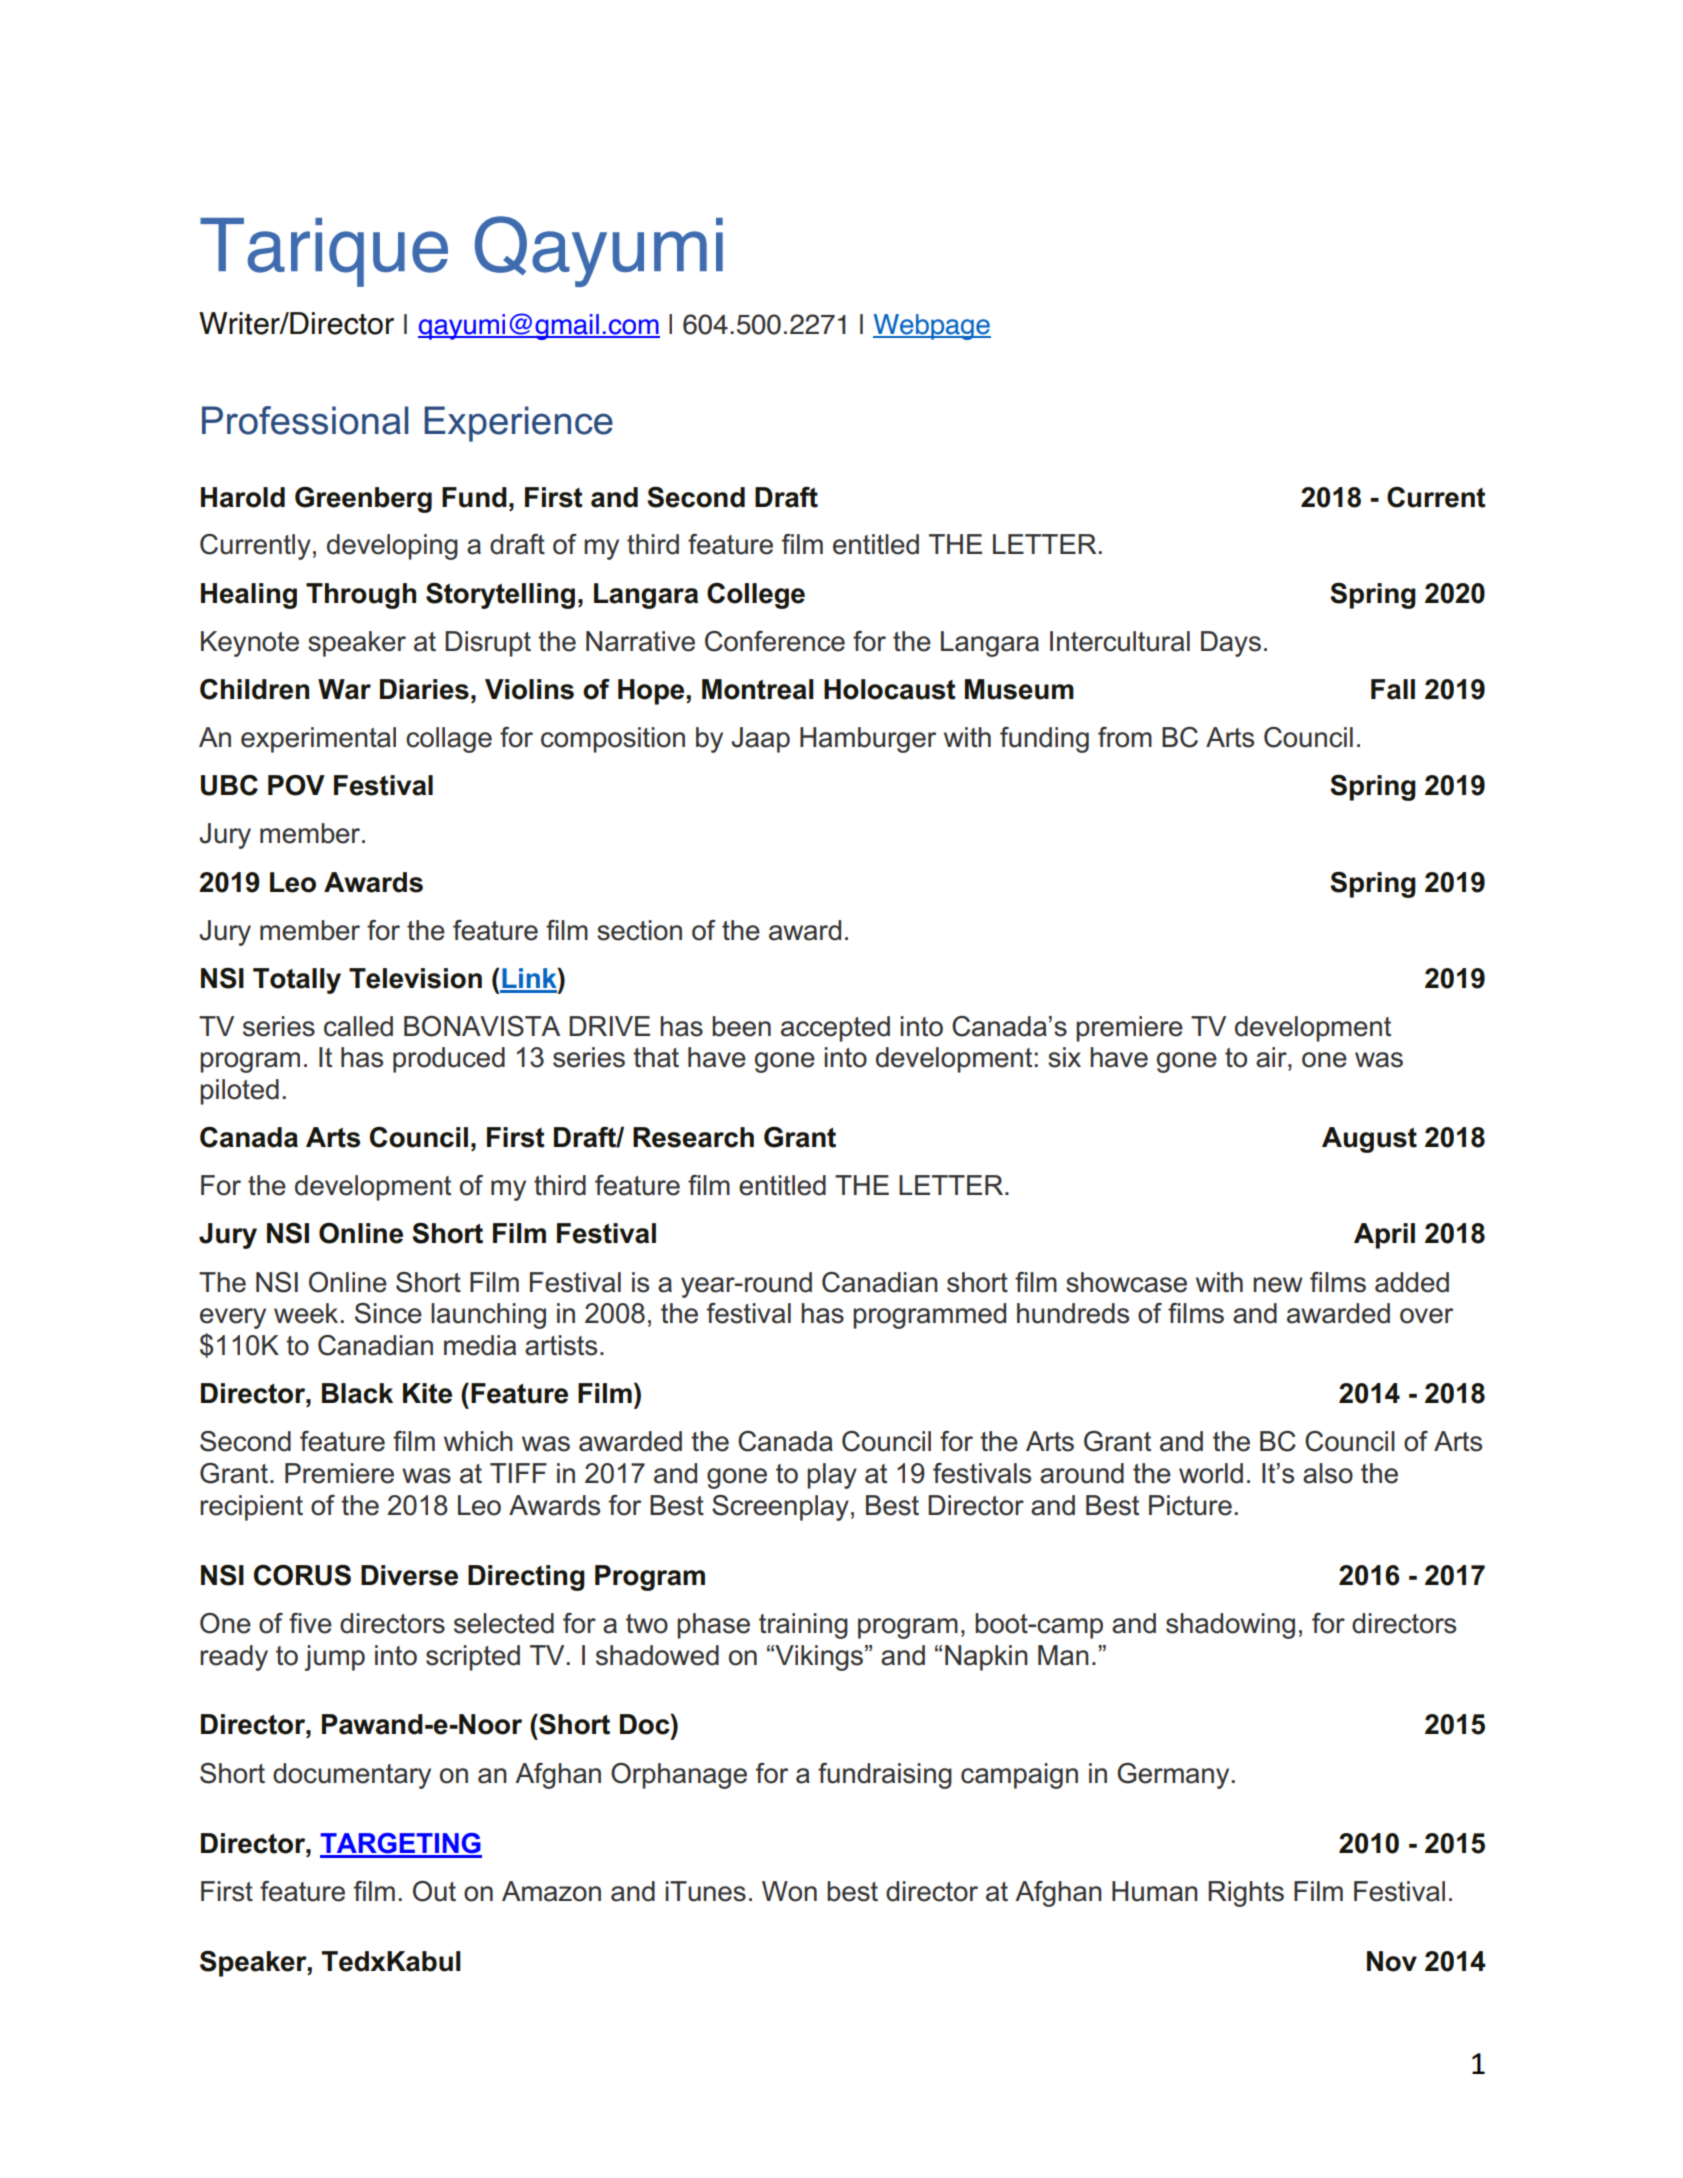 The width and height of the page is (1683, 2178). I want to click on August, so click(1369, 1140).
